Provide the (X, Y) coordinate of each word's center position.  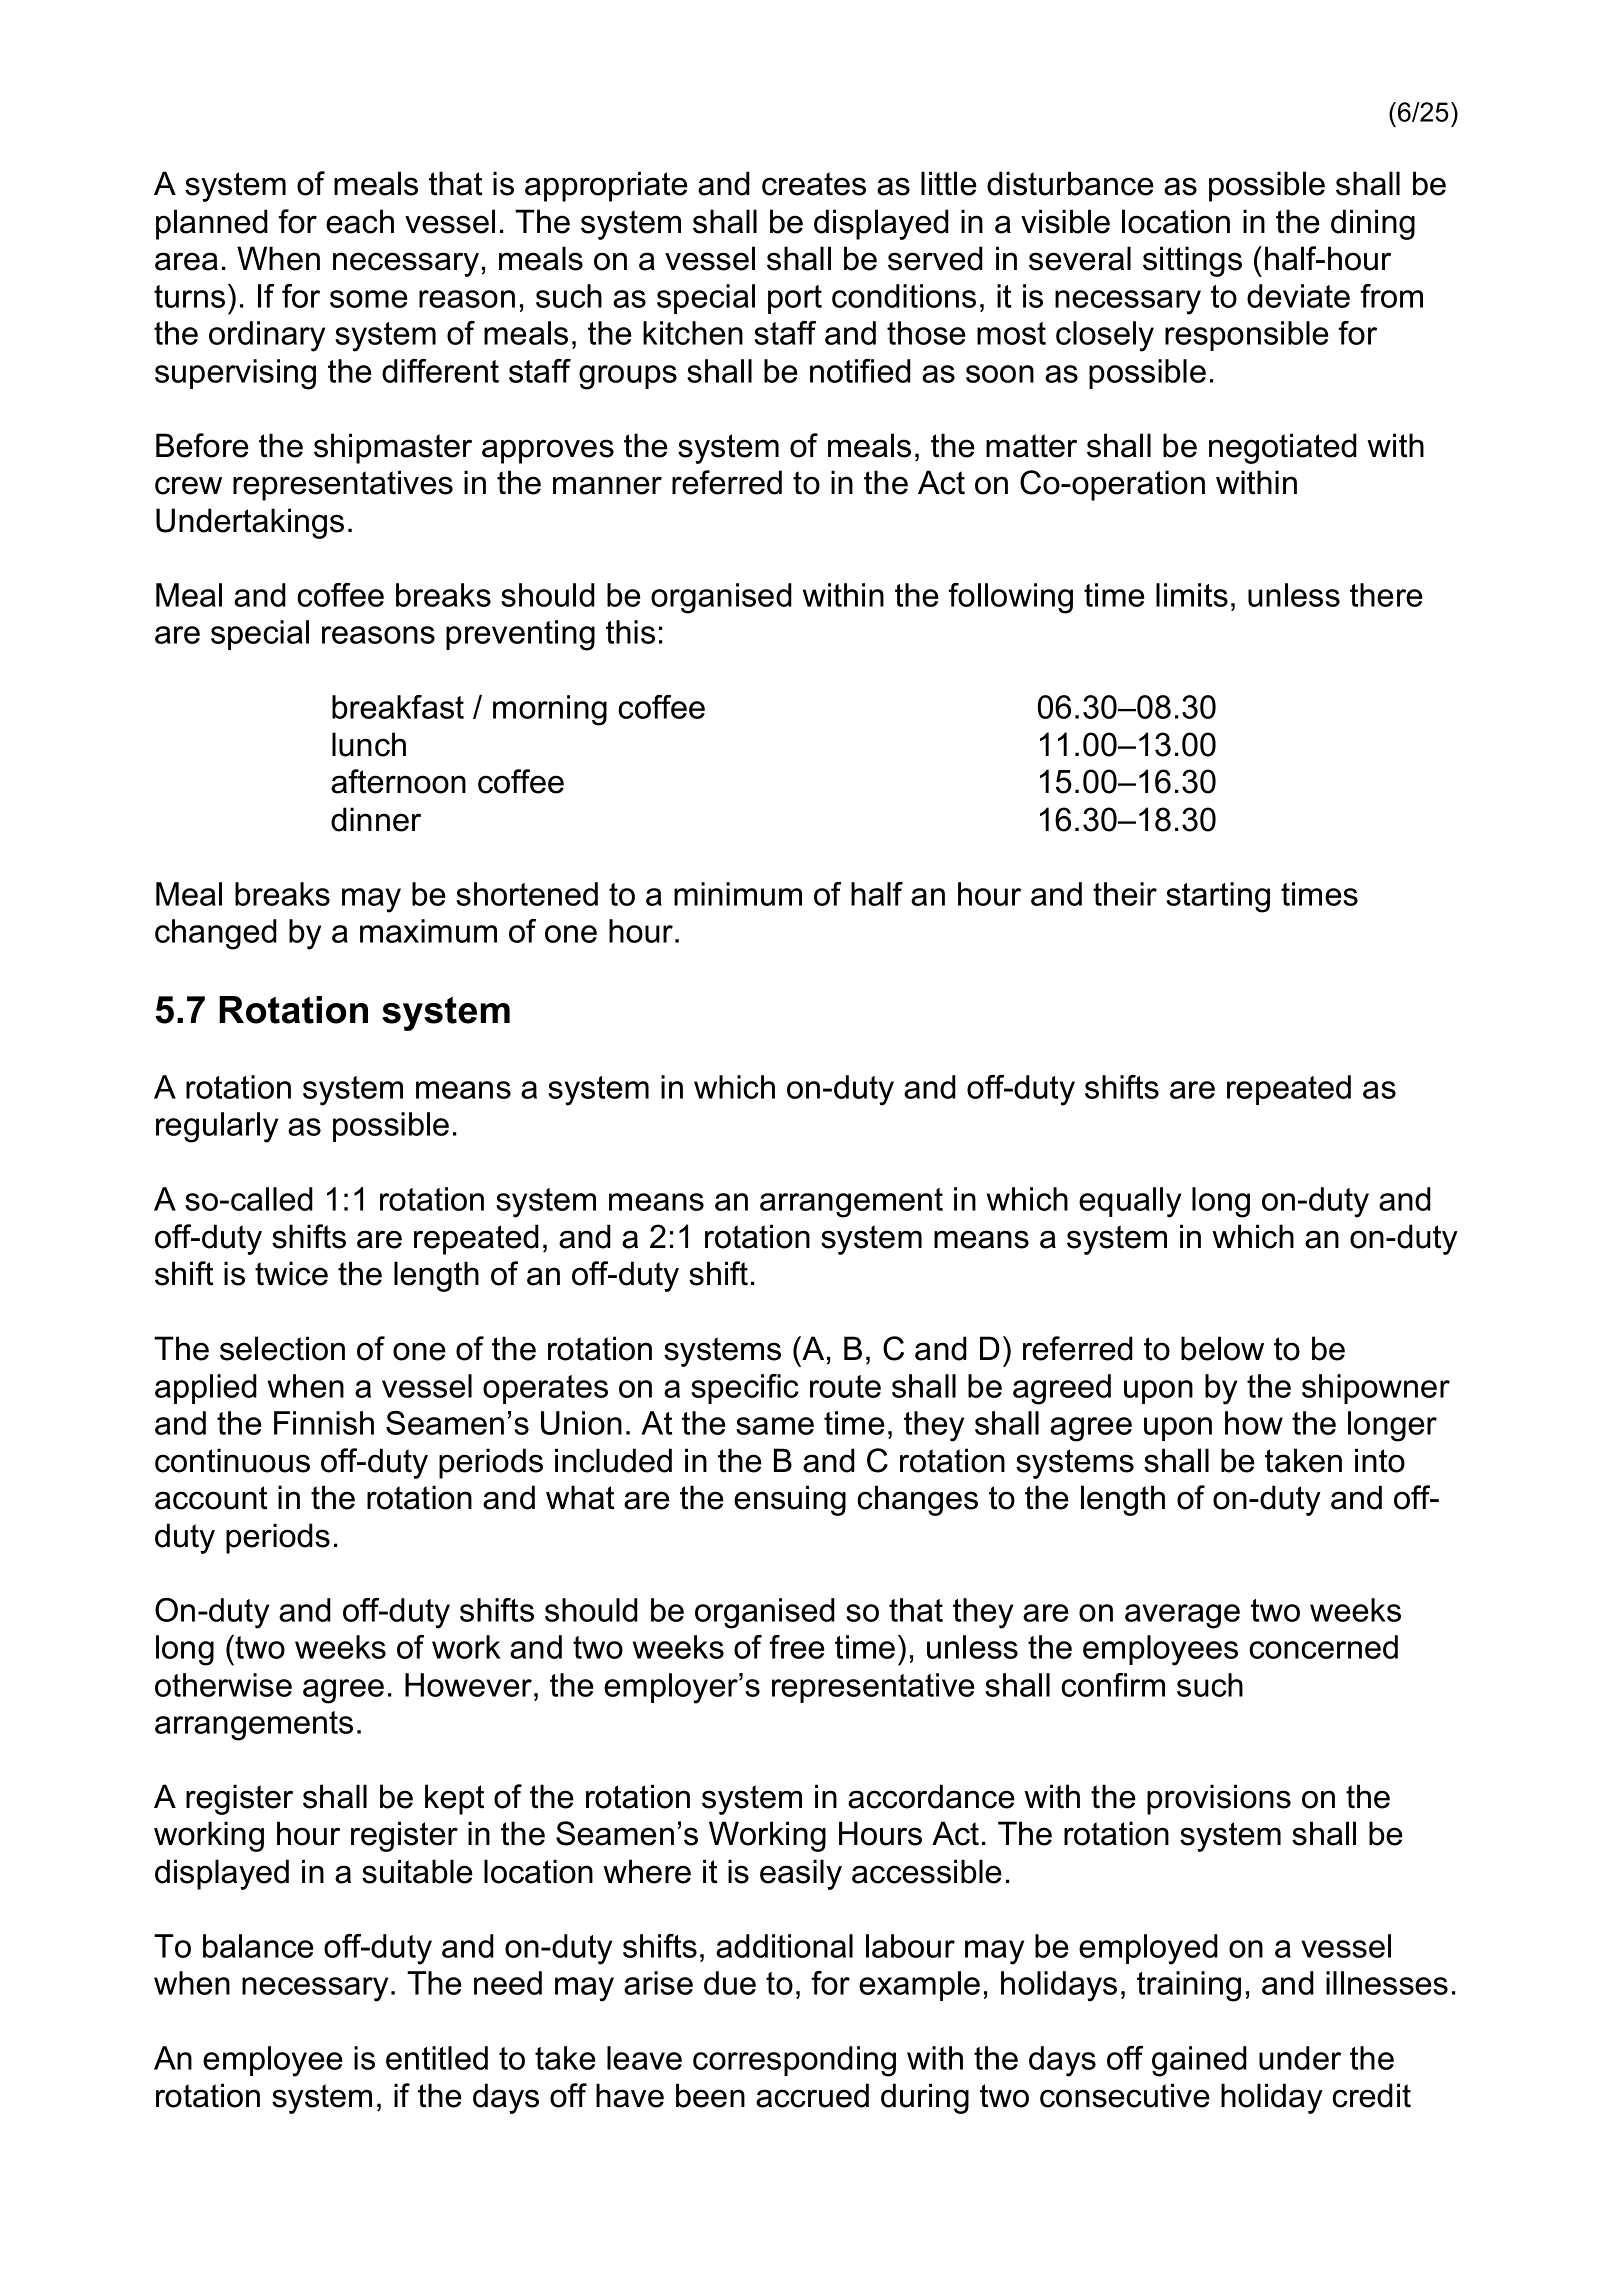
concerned (1323, 1647)
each (360, 221)
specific (745, 1389)
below (1222, 1348)
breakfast (398, 707)
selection (282, 1348)
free (797, 1647)
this (630, 632)
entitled (437, 2058)
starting (1218, 897)
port (795, 299)
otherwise (223, 1685)
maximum (428, 931)
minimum (738, 894)
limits (1192, 595)
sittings (1192, 261)
